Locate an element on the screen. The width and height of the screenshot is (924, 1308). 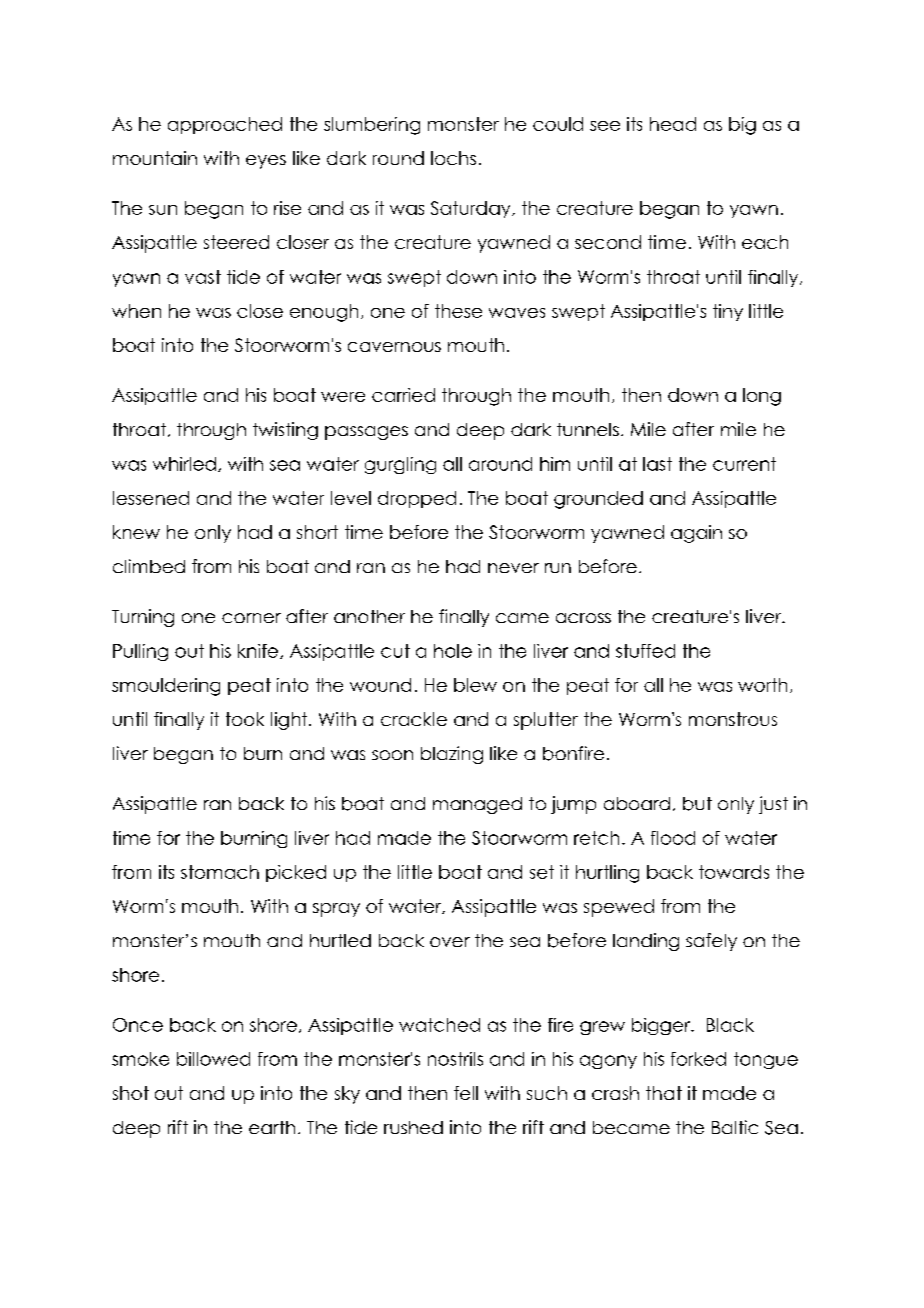
long is located at coordinates (762, 397).
